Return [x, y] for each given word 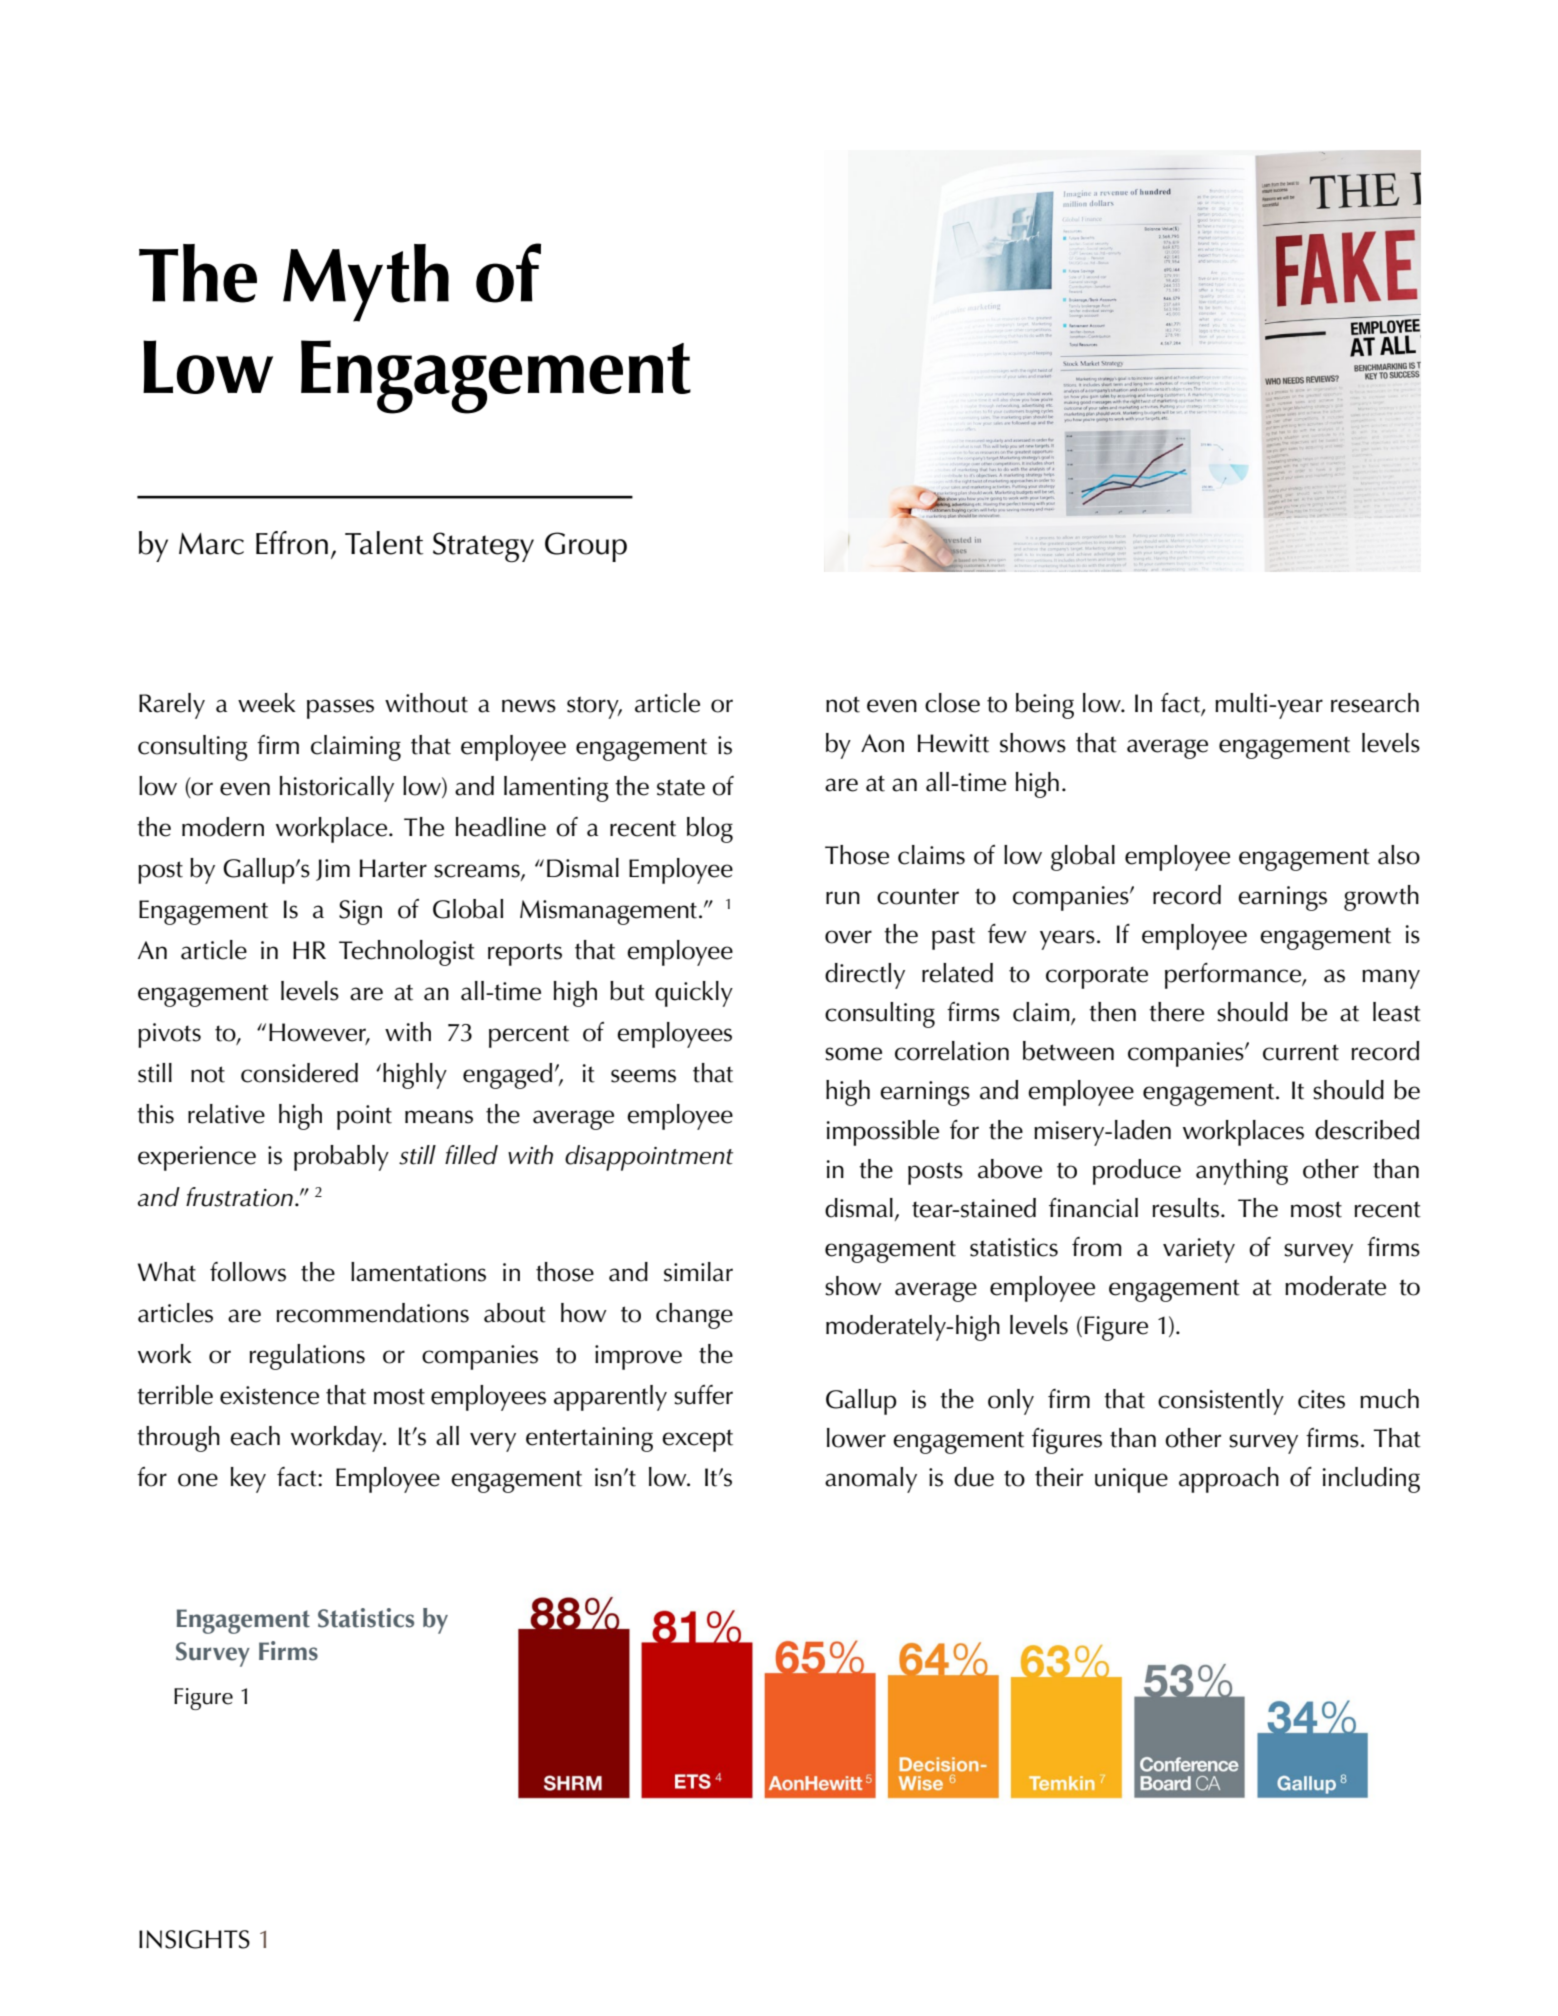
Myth [366, 283]
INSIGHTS [194, 1939]
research [1375, 703]
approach [1229, 1480]
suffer [703, 1395]
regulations [307, 1357]
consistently [1221, 1402]
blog [710, 830]
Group [586, 547]
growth [1381, 898]
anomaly [871, 1480]
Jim [333, 870]
